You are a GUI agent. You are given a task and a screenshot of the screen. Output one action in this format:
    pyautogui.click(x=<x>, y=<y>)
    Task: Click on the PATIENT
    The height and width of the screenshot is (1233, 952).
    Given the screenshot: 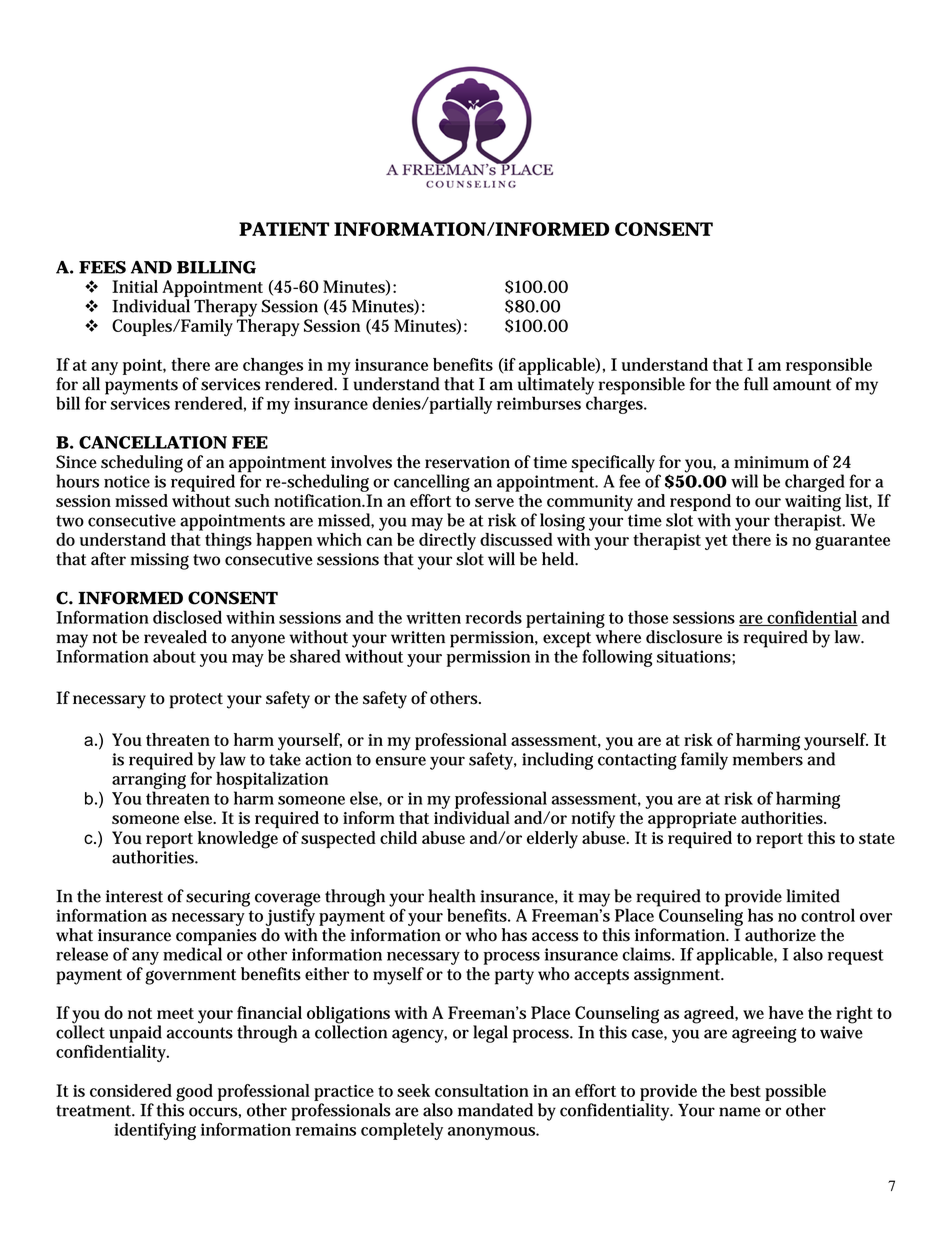 What is the action you would take?
    pyautogui.click(x=284, y=229)
